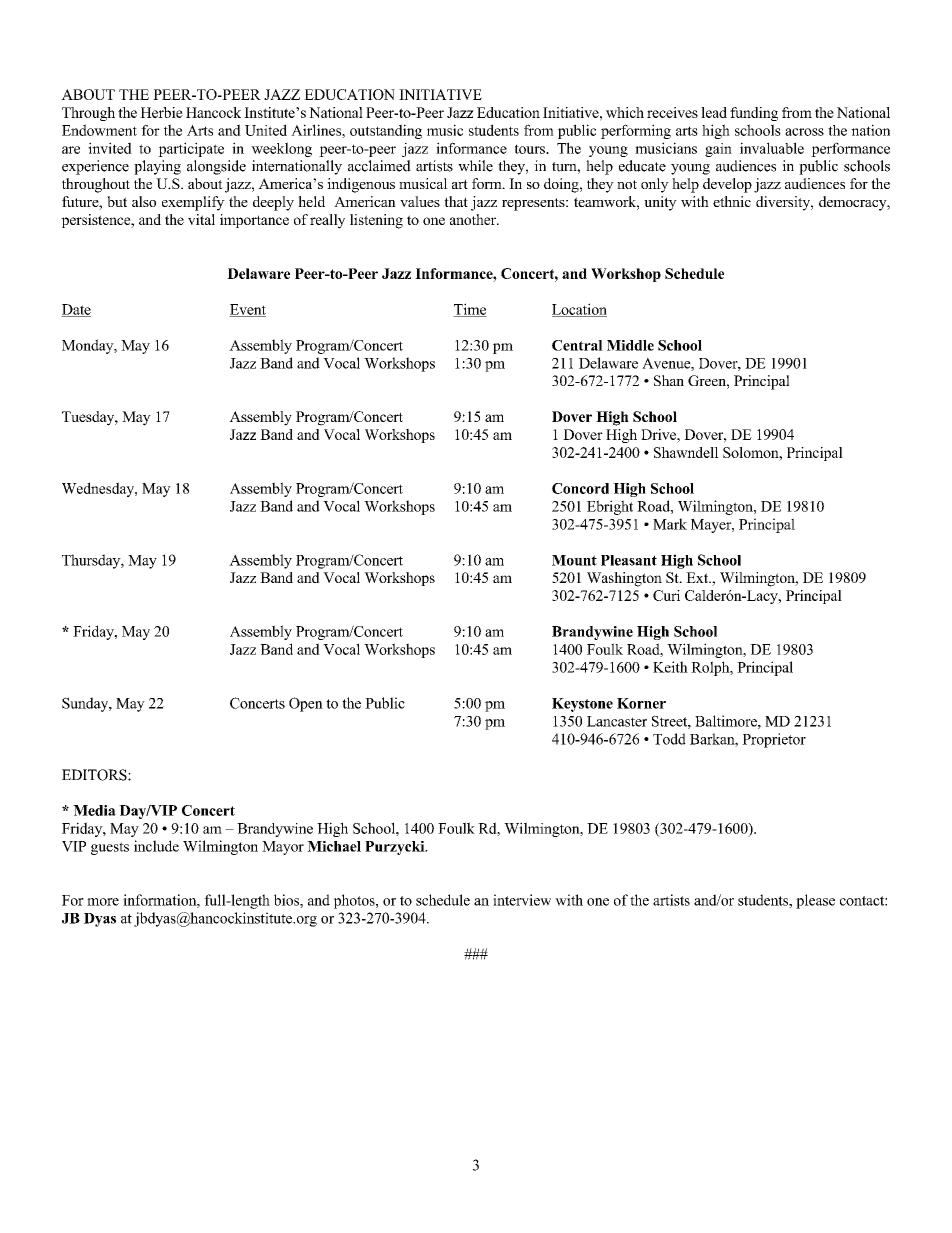 Image resolution: width=952 pixels, height=1233 pixels. What do you see at coordinates (156, 846) in the image?
I see `include` at bounding box center [156, 846].
